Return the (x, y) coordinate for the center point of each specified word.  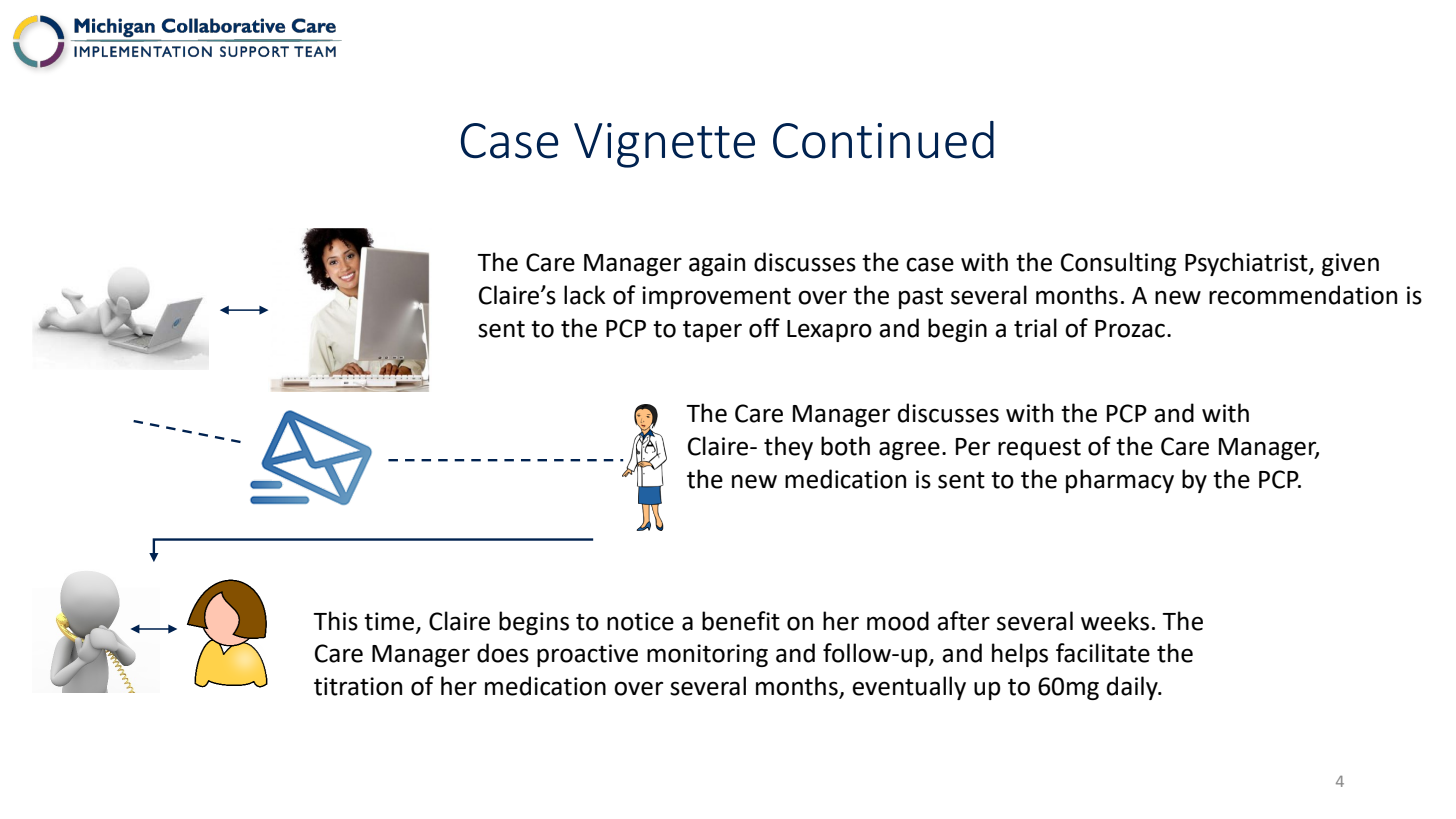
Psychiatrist (1247, 264)
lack (585, 295)
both (845, 446)
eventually (909, 688)
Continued (883, 140)
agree (909, 450)
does (503, 653)
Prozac (1130, 329)
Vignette (664, 145)
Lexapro (829, 331)
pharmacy (1120, 481)
